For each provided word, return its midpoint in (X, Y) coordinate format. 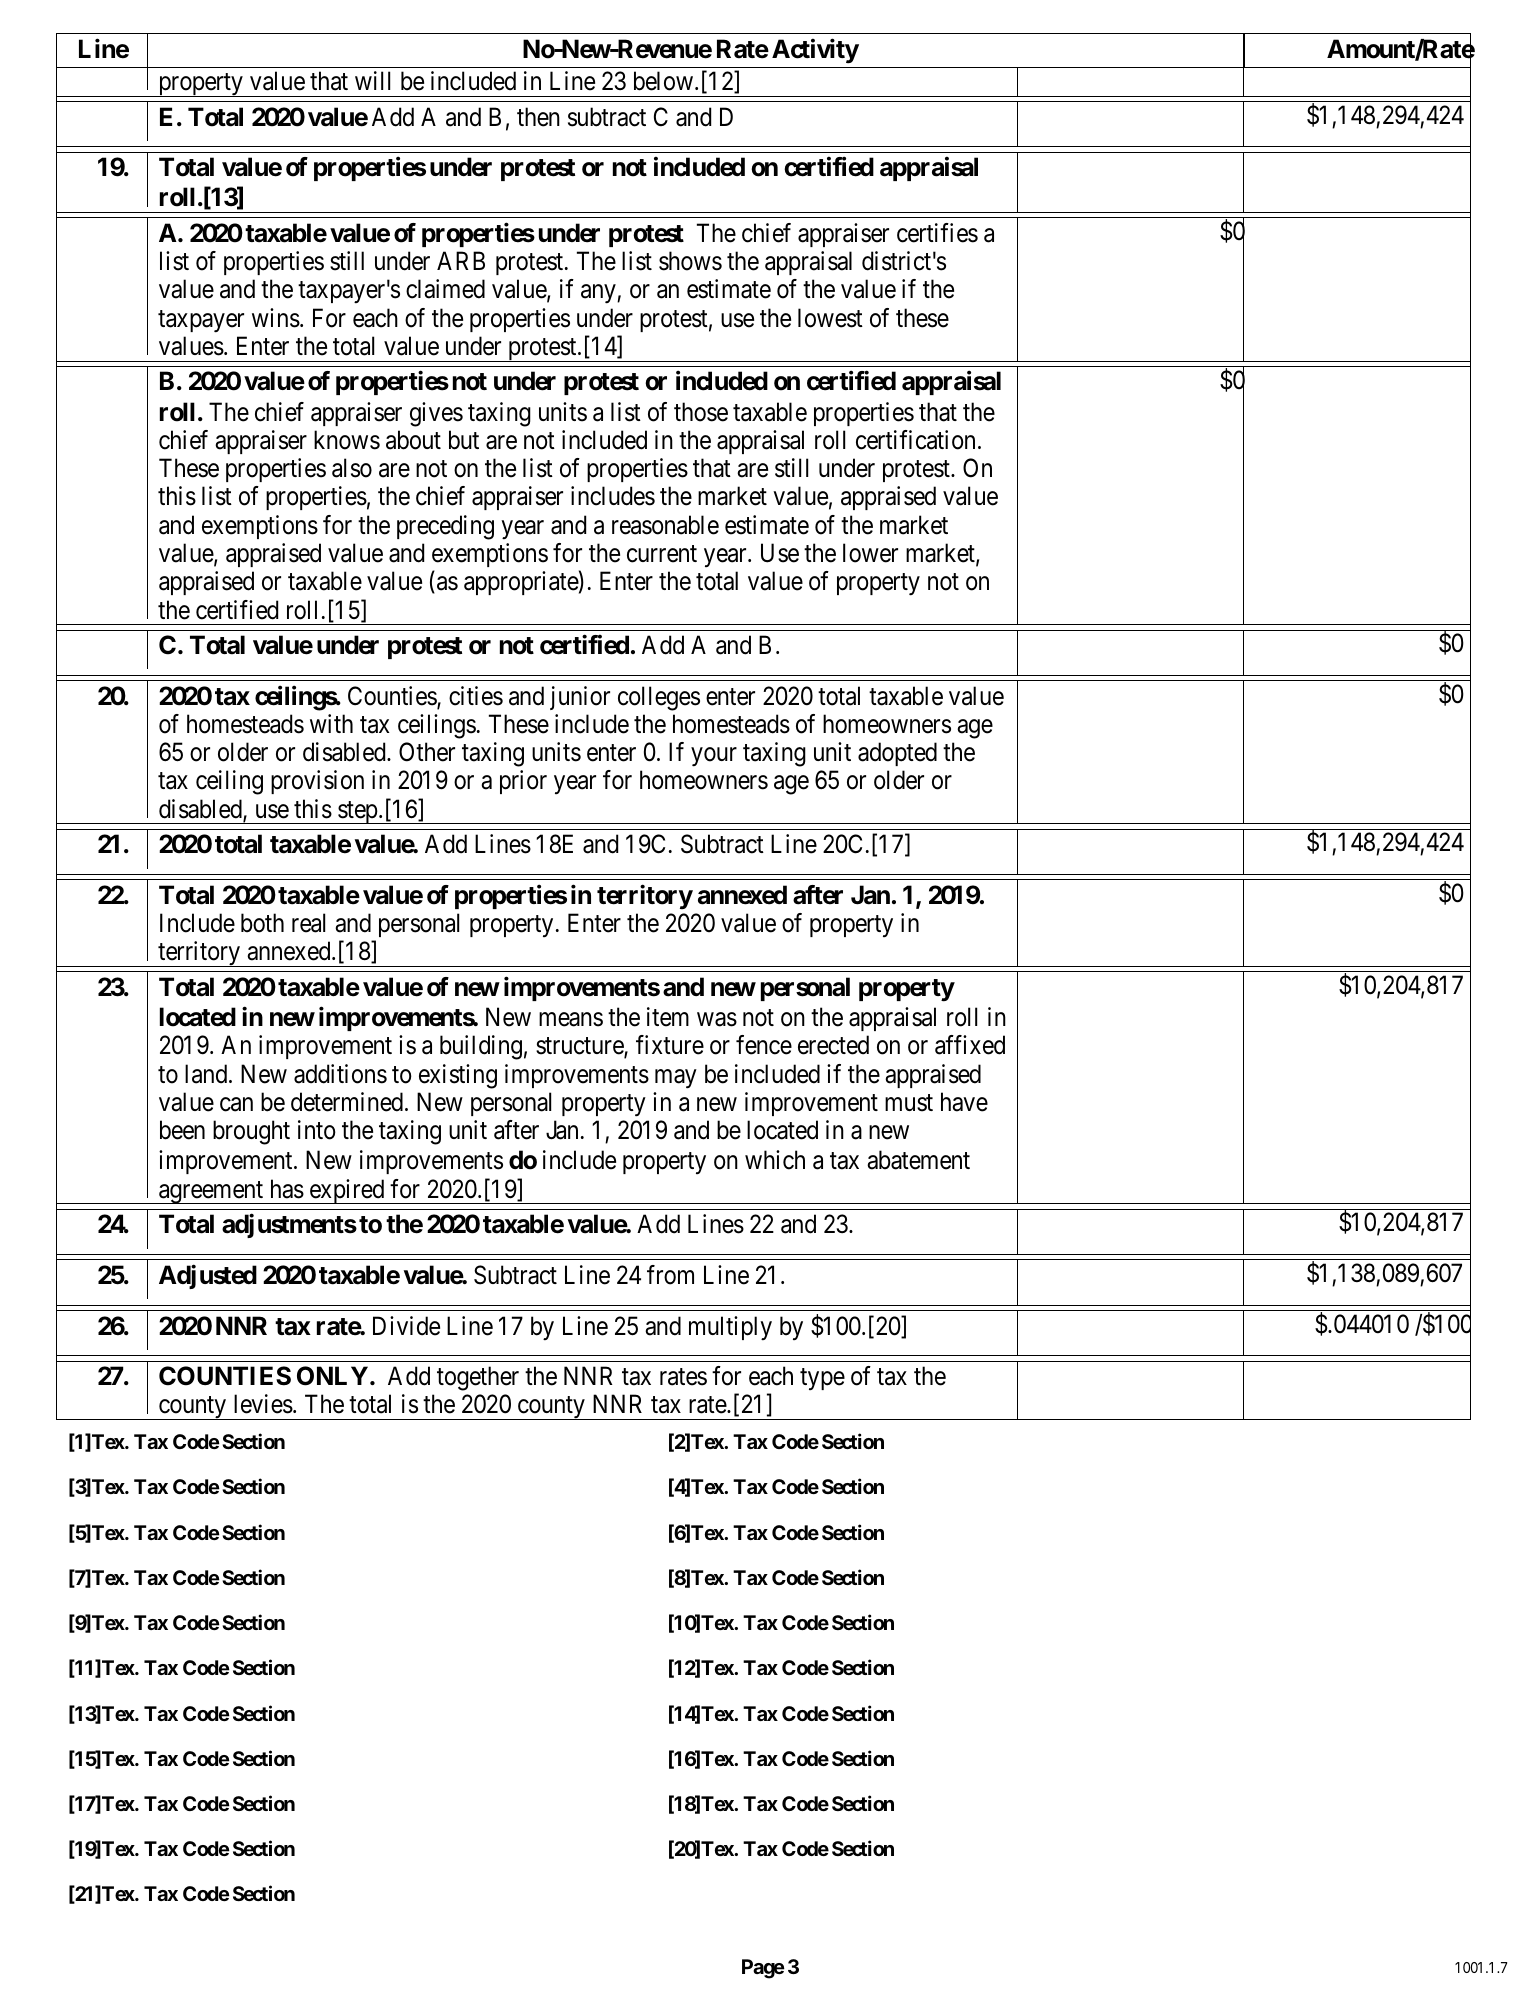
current (662, 554)
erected (833, 1045)
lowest (830, 318)
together (478, 1378)
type (822, 1379)
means (571, 1020)
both (262, 923)
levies (263, 1404)
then (538, 117)
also (352, 468)
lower (870, 553)
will (372, 80)
